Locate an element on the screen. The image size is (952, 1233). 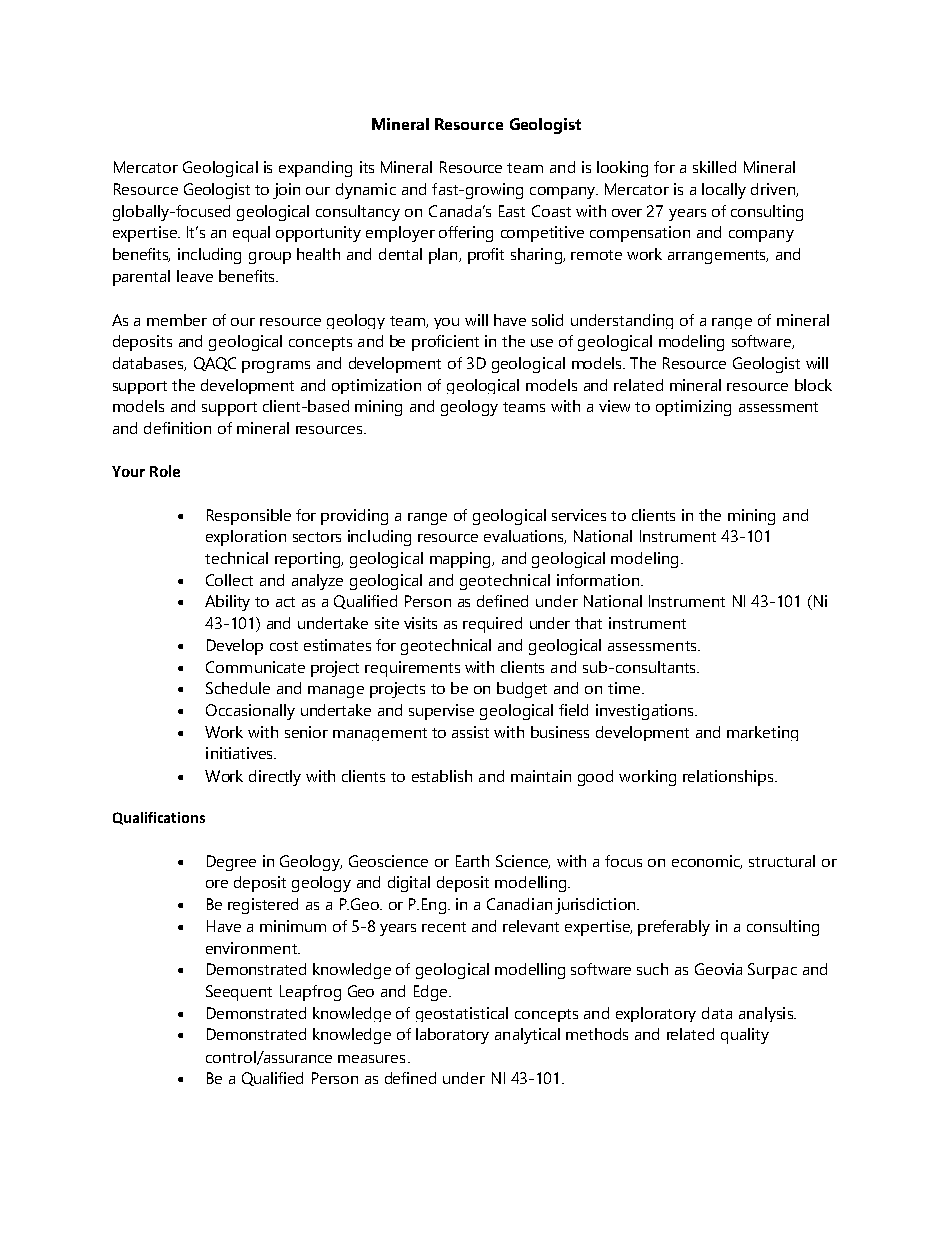
required is located at coordinates (492, 625).
